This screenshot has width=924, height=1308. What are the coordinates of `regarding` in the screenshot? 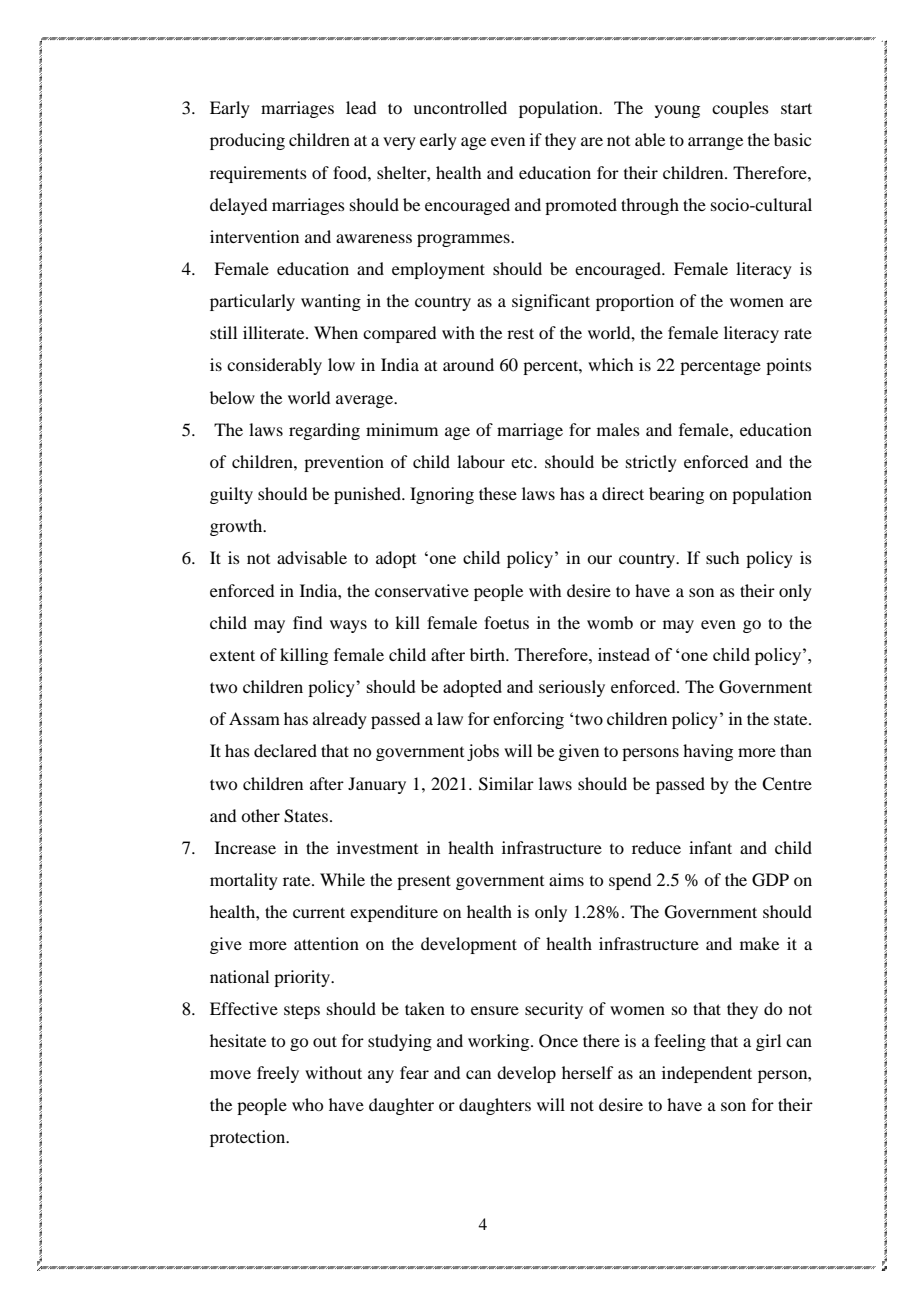 It's located at (324, 431).
